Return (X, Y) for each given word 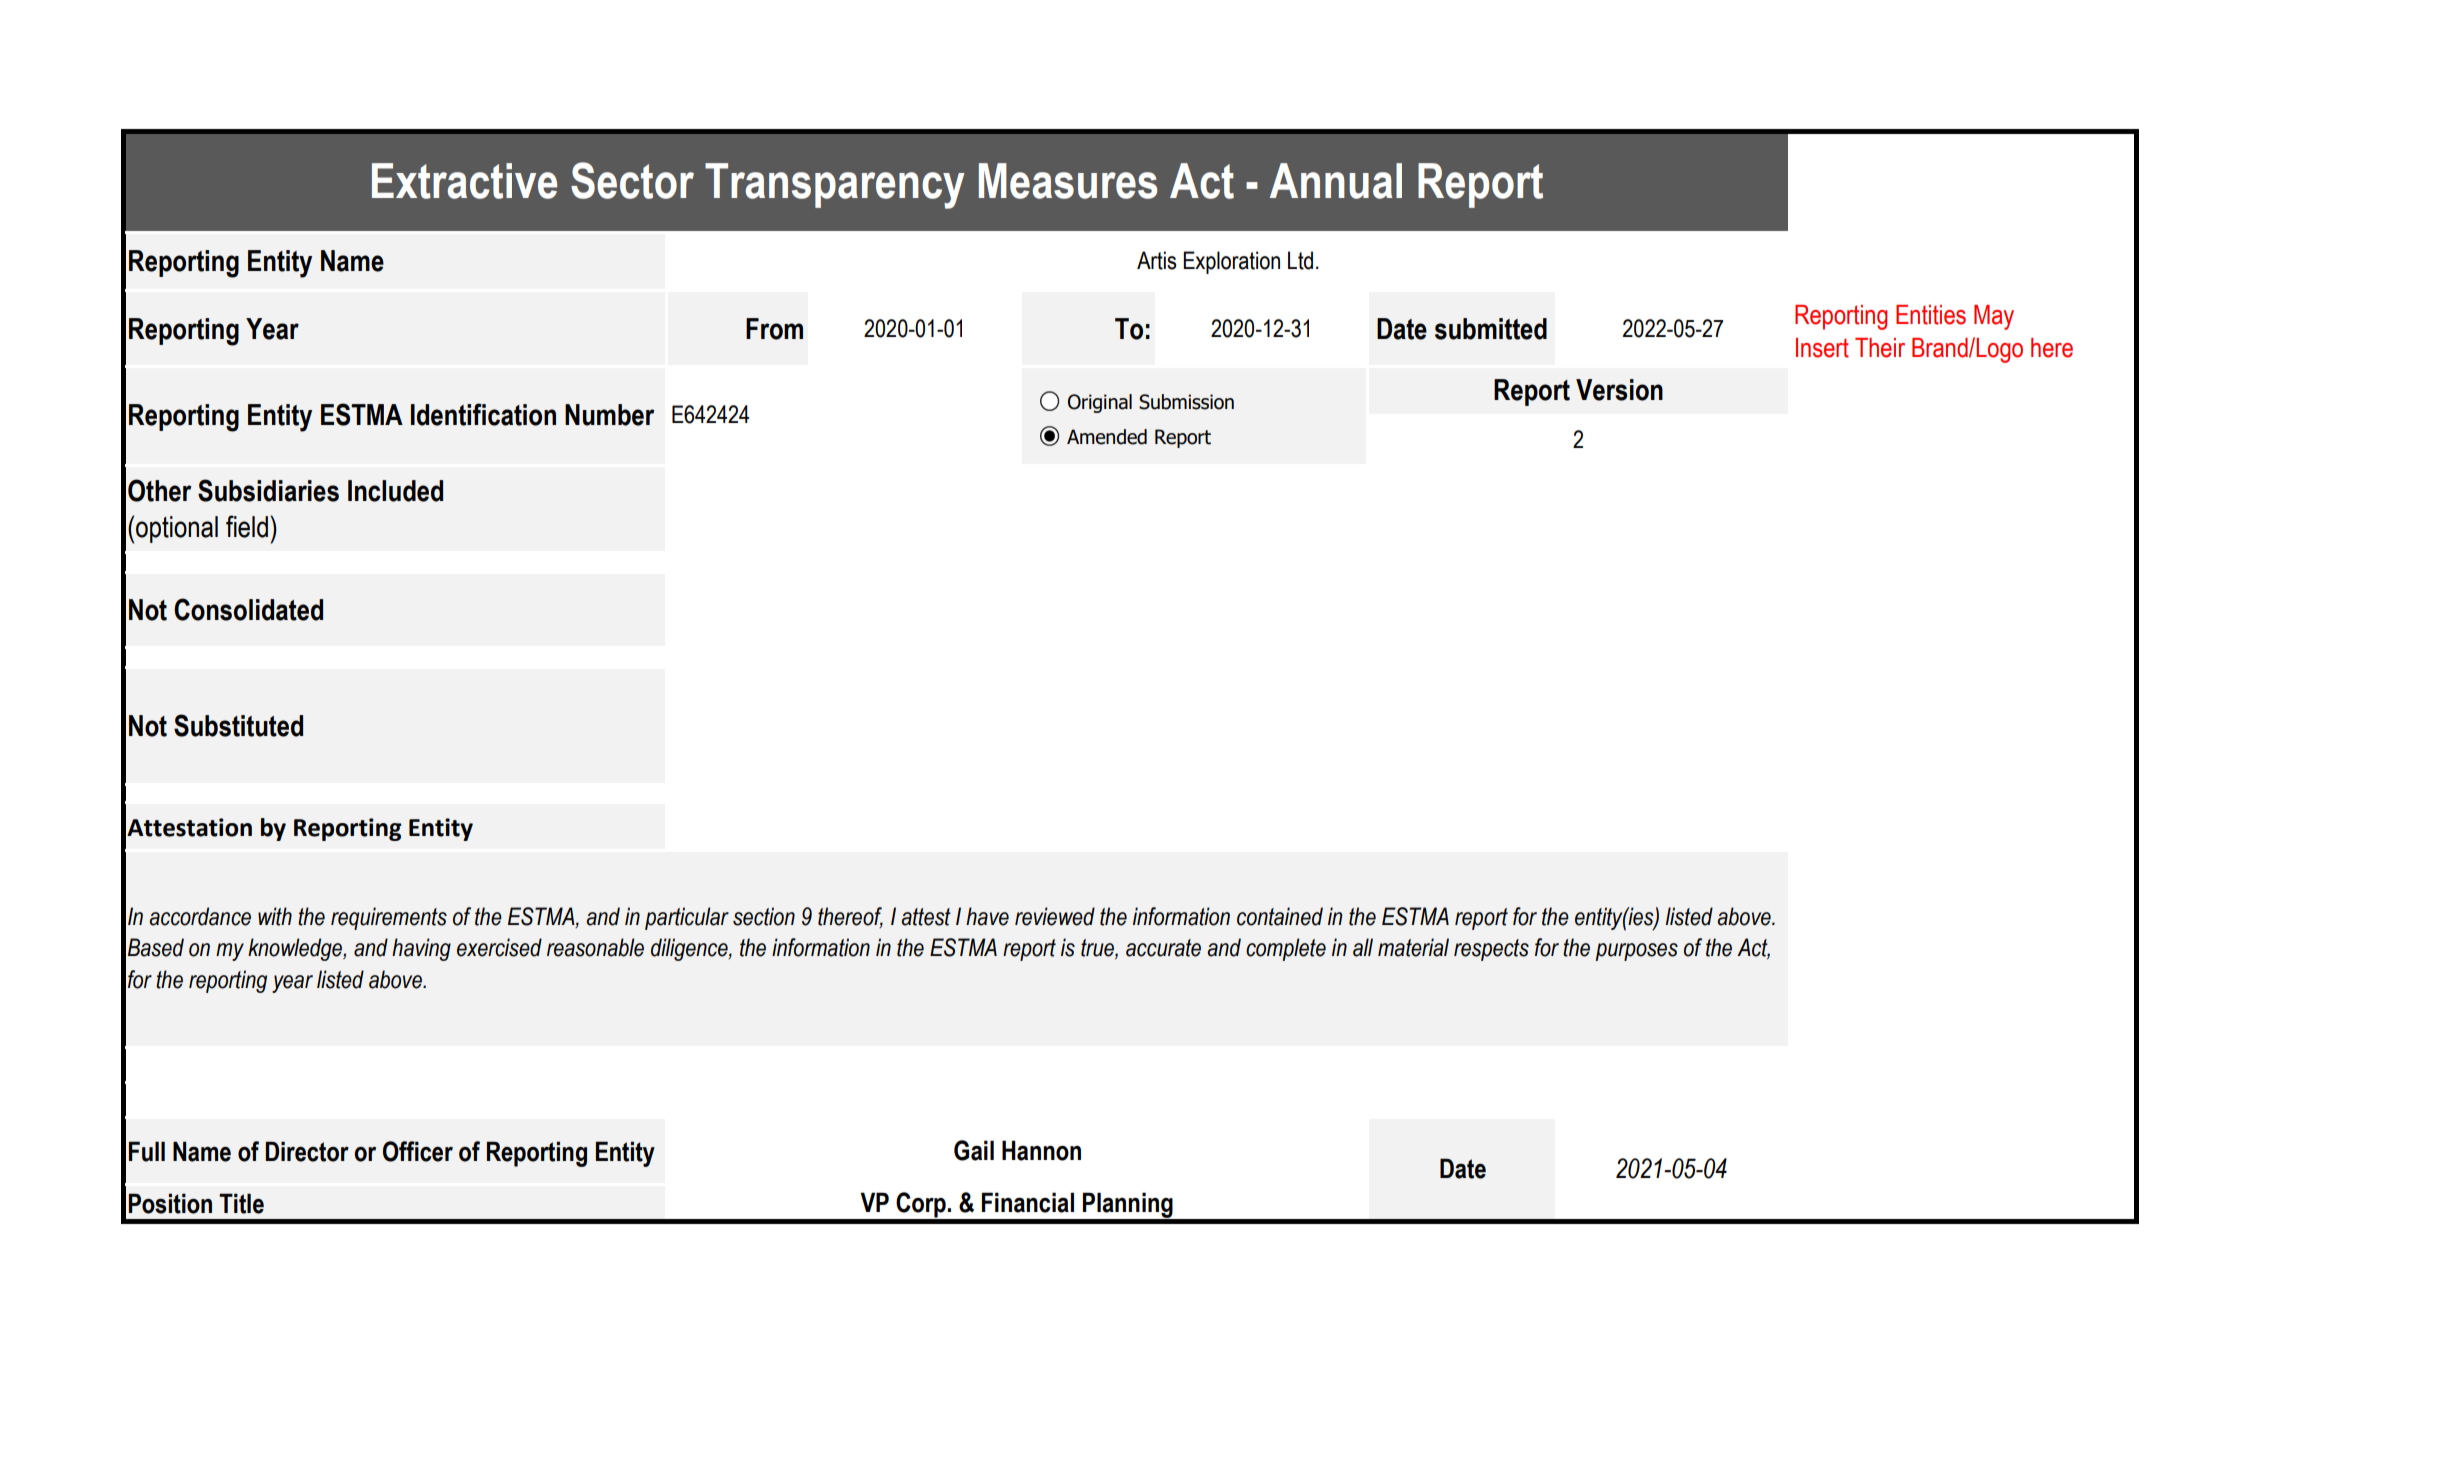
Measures (1068, 181)
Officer (418, 1151)
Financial (1028, 1202)
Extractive (464, 181)
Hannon (1041, 1150)
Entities (1931, 315)
